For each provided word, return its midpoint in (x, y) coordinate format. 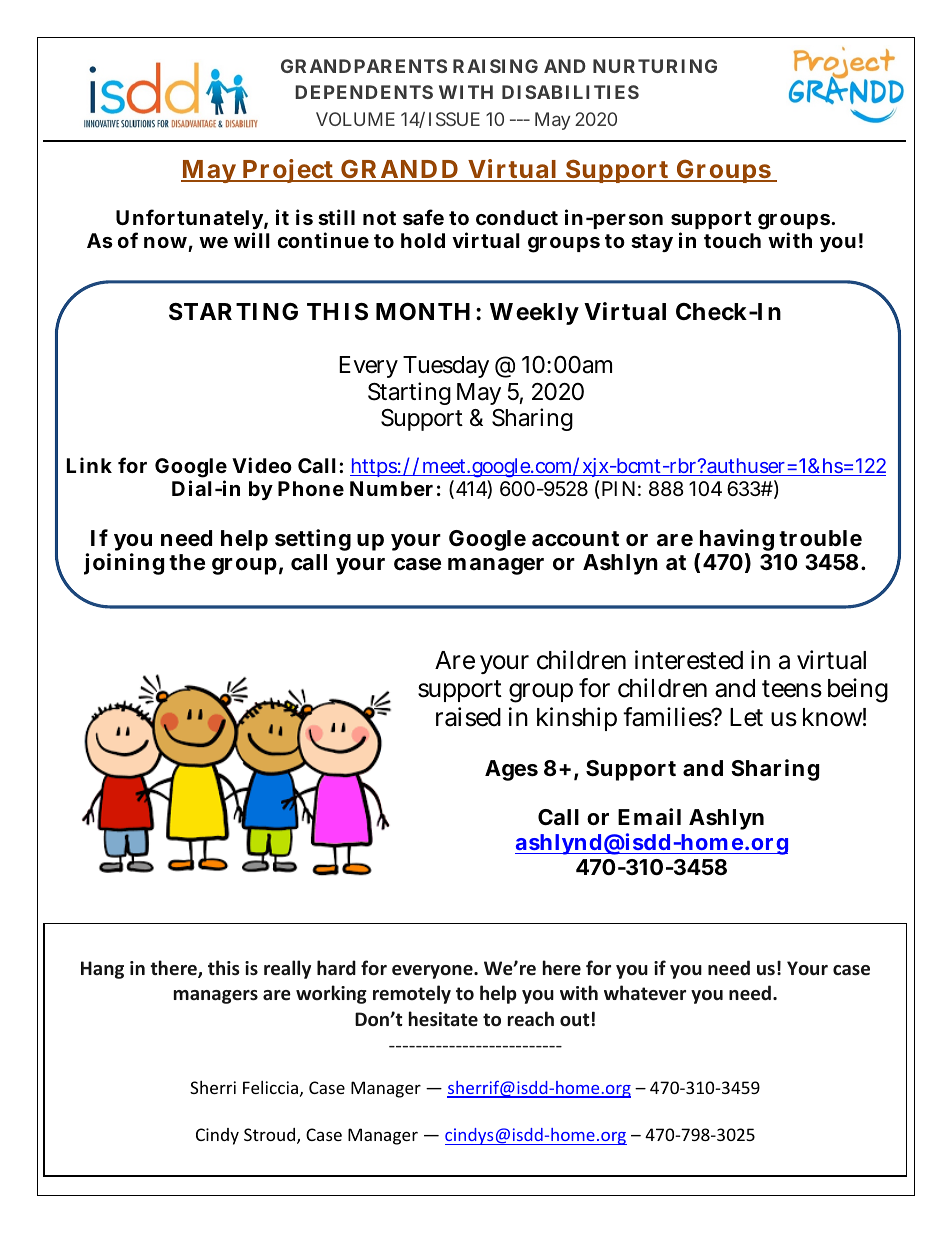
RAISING (495, 66)
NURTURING (655, 66)
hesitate (443, 1019)
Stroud (271, 1136)
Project (288, 171)
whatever (645, 993)
